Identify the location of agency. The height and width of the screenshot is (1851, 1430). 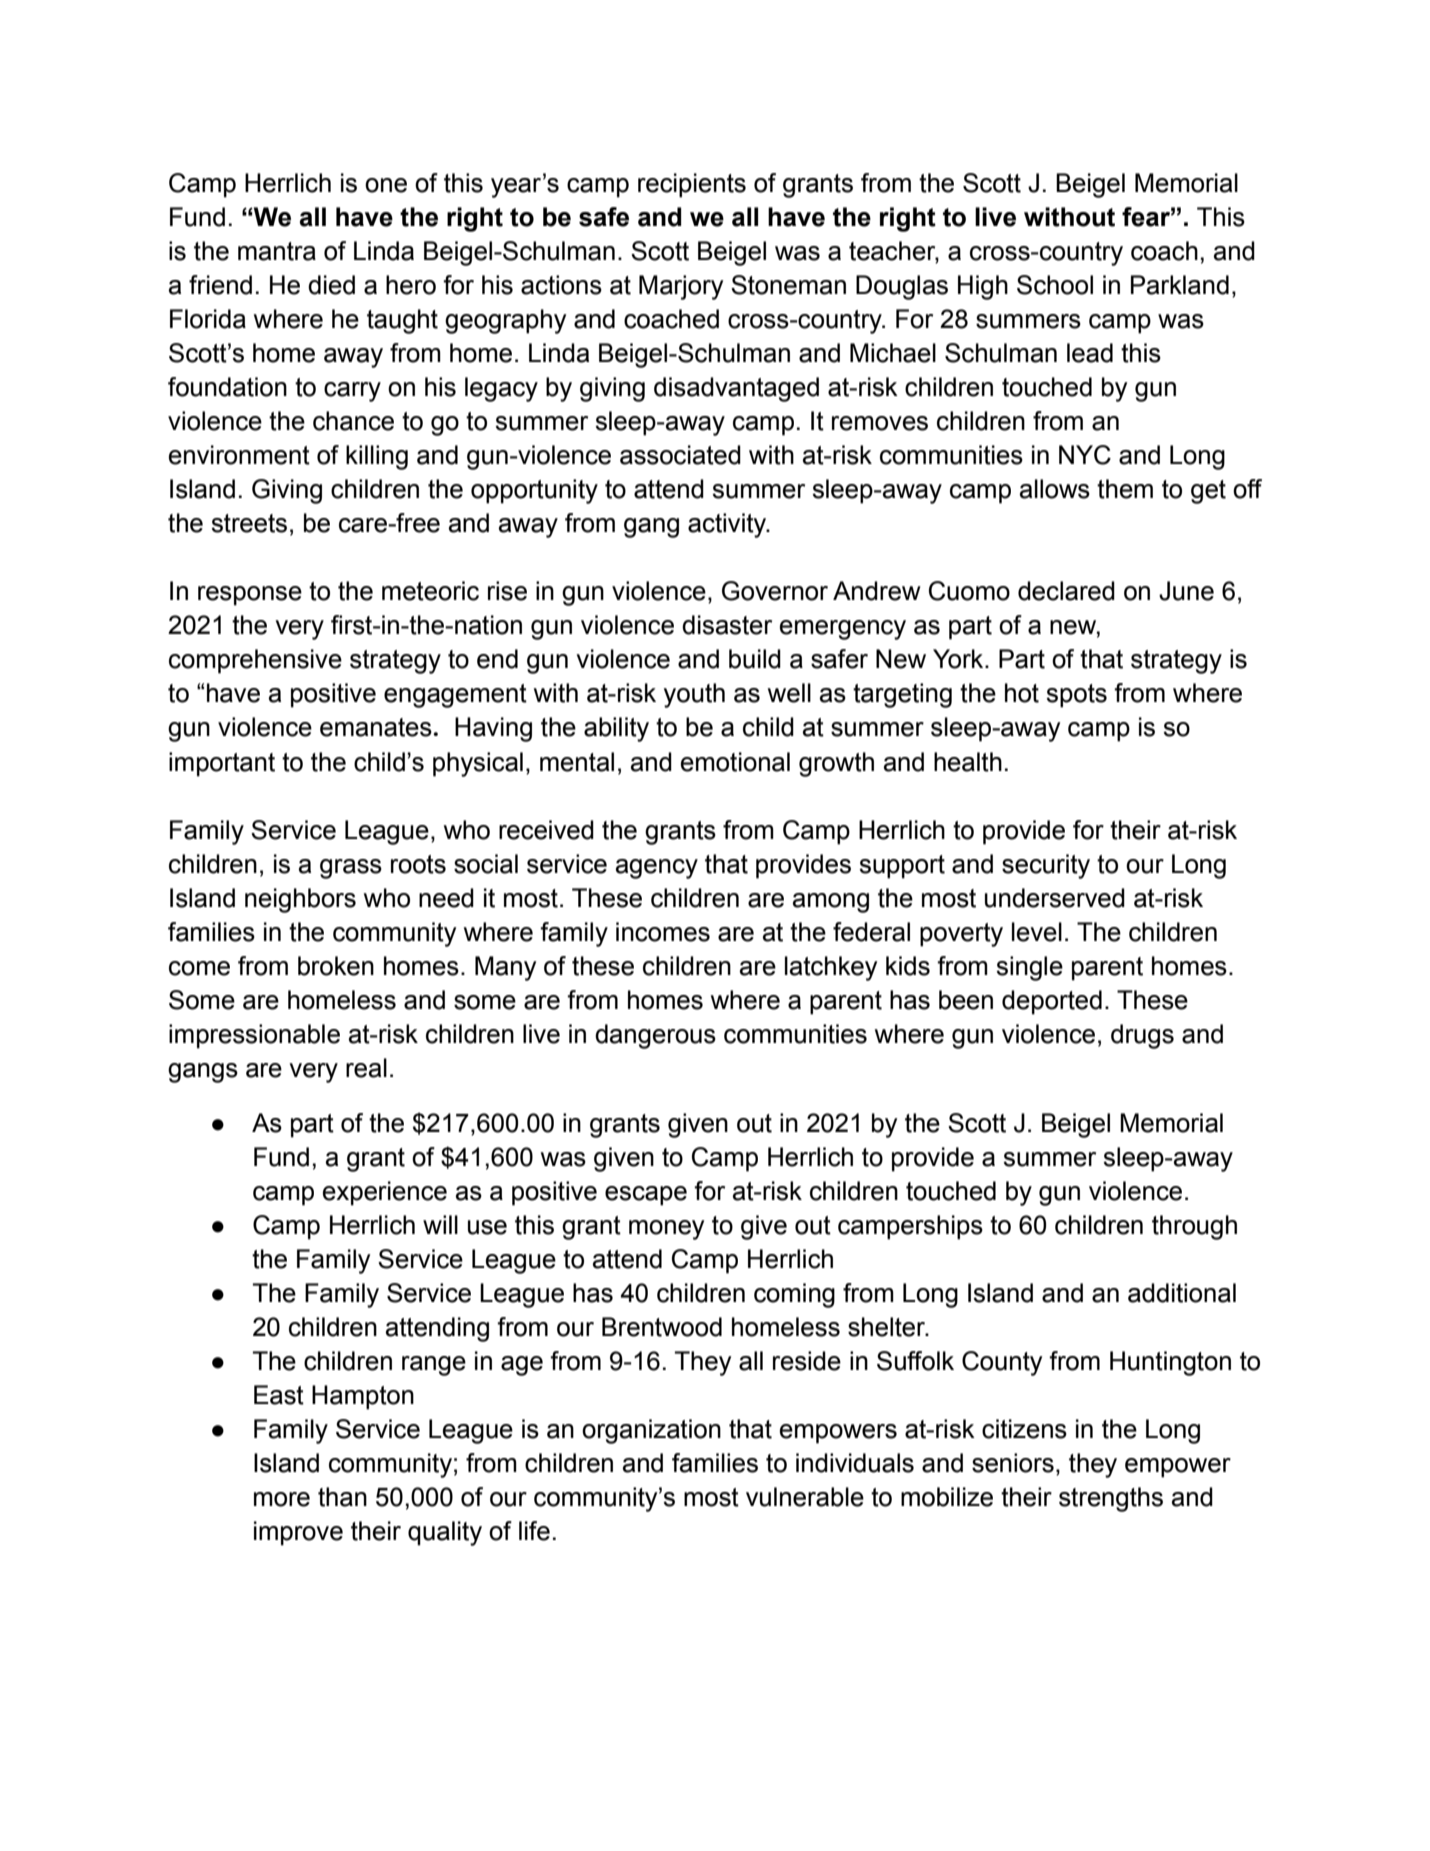
(657, 869).
